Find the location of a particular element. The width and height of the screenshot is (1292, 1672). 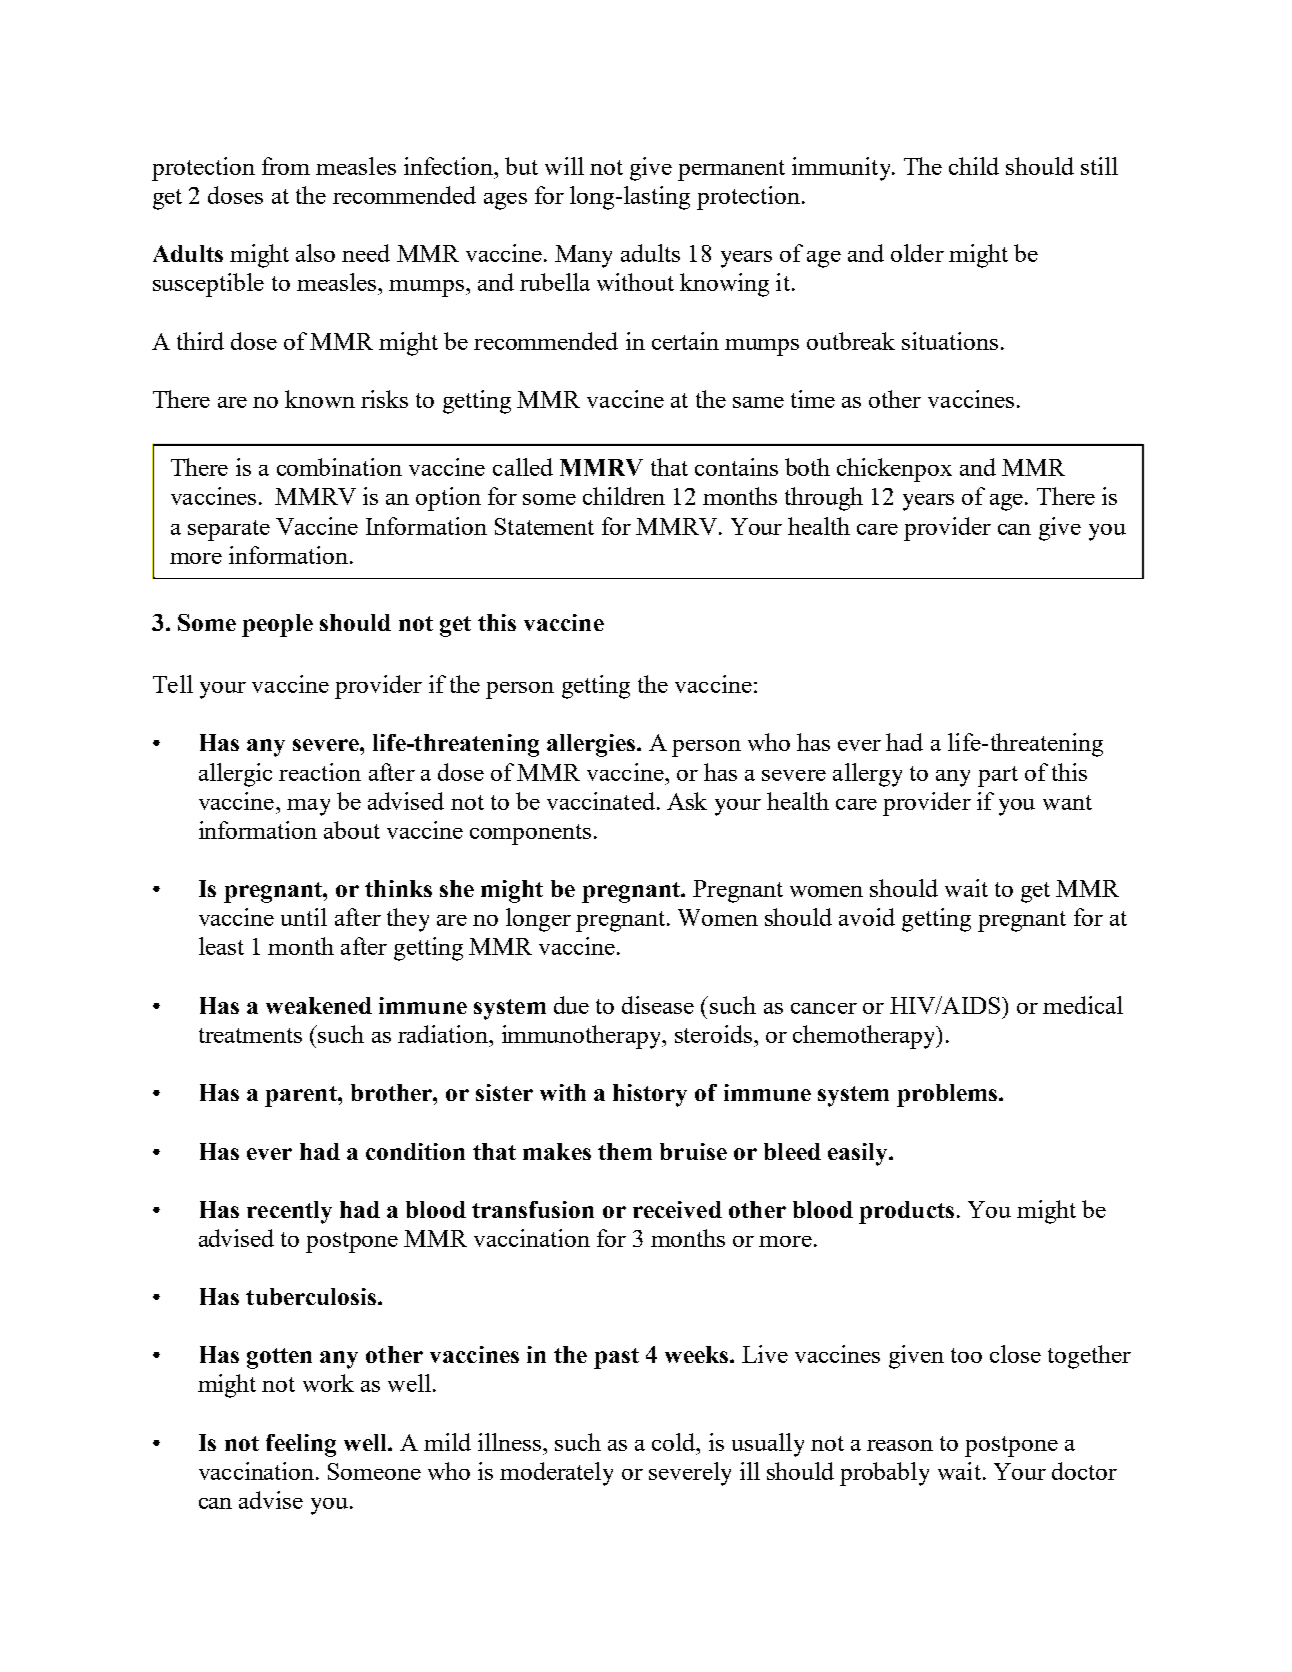

Many is located at coordinates (583, 256).
